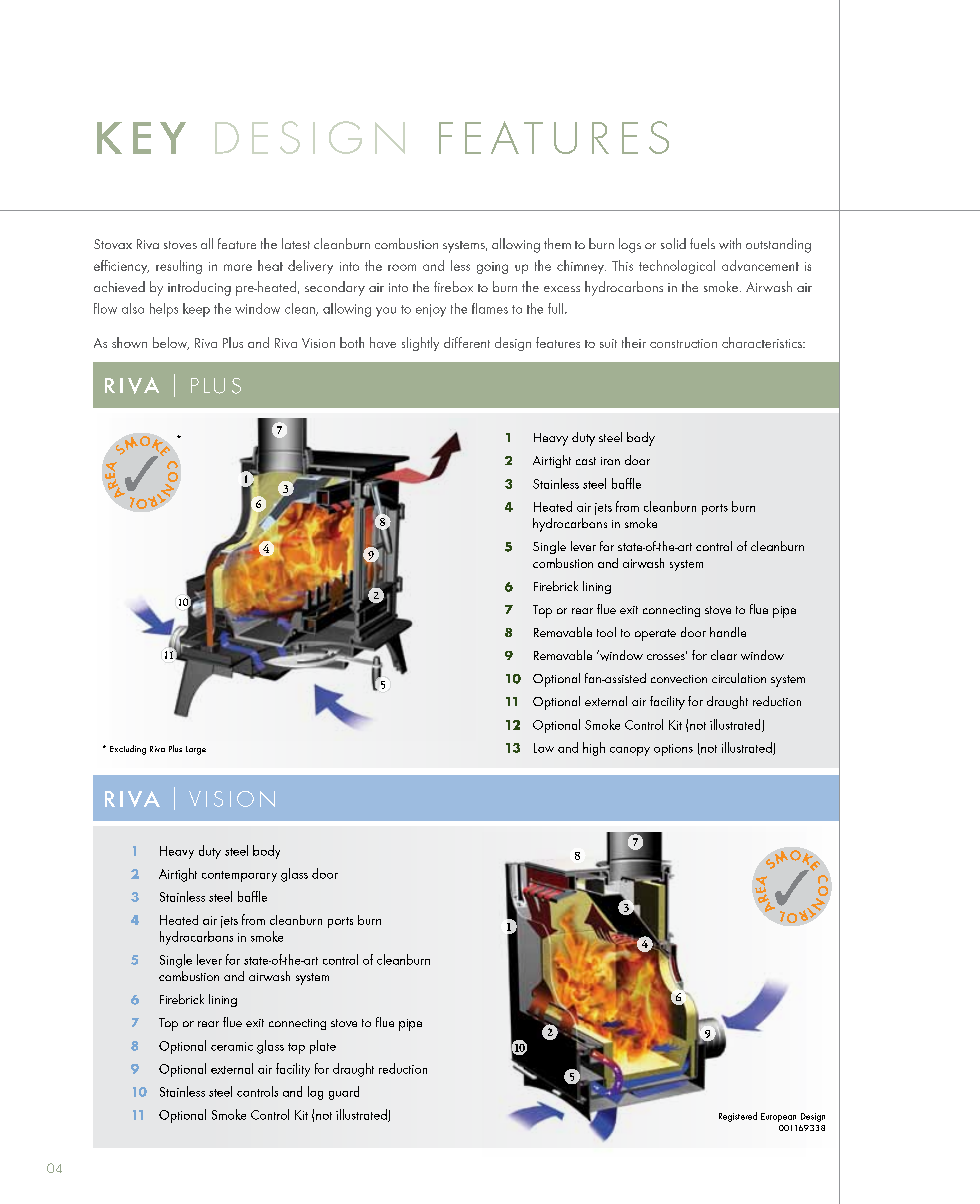 Image resolution: width=980 pixels, height=1204 pixels. What do you see at coordinates (344, 1093) in the screenshot?
I see `guard` at bounding box center [344, 1093].
